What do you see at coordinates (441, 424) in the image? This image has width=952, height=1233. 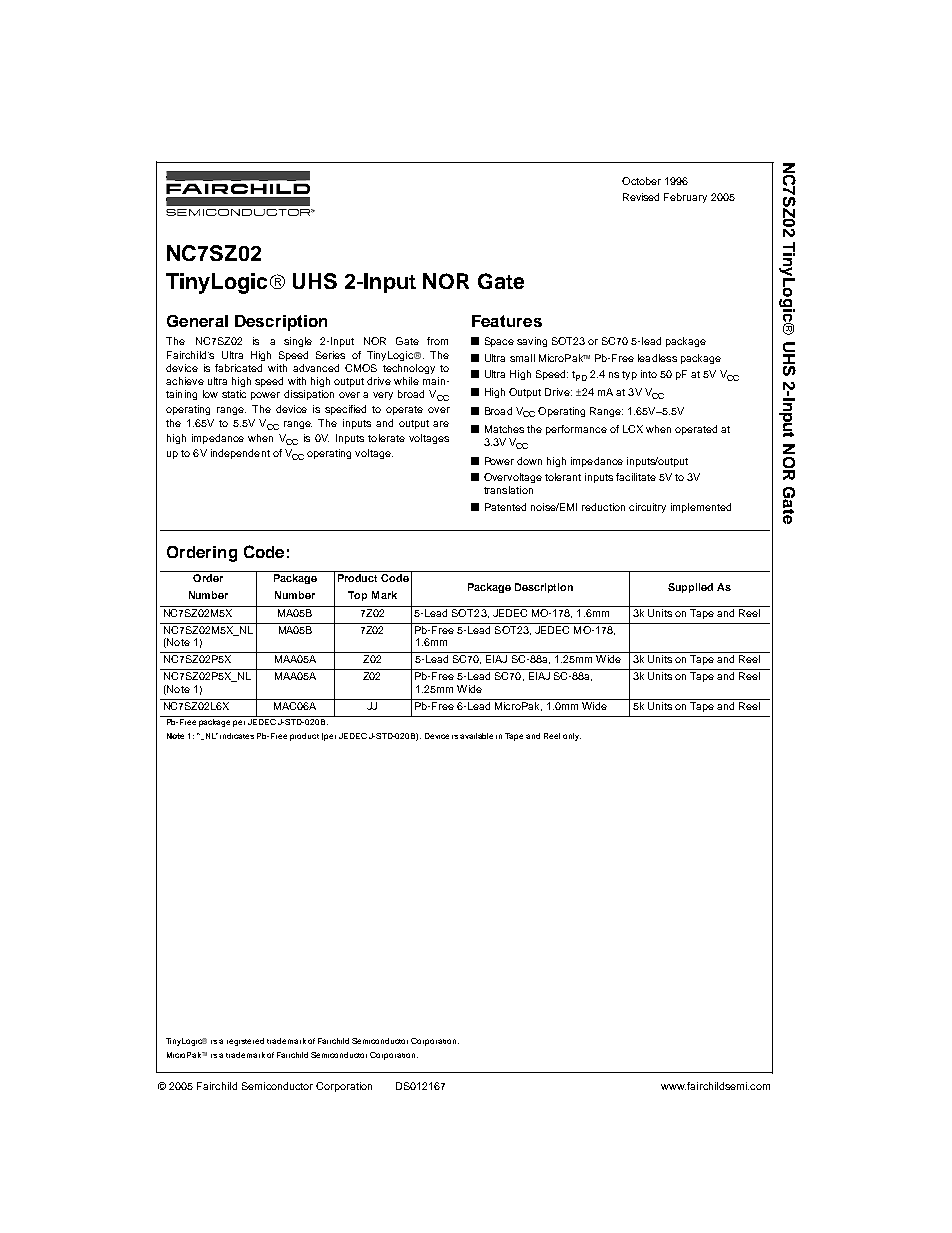 I see `are` at bounding box center [441, 424].
